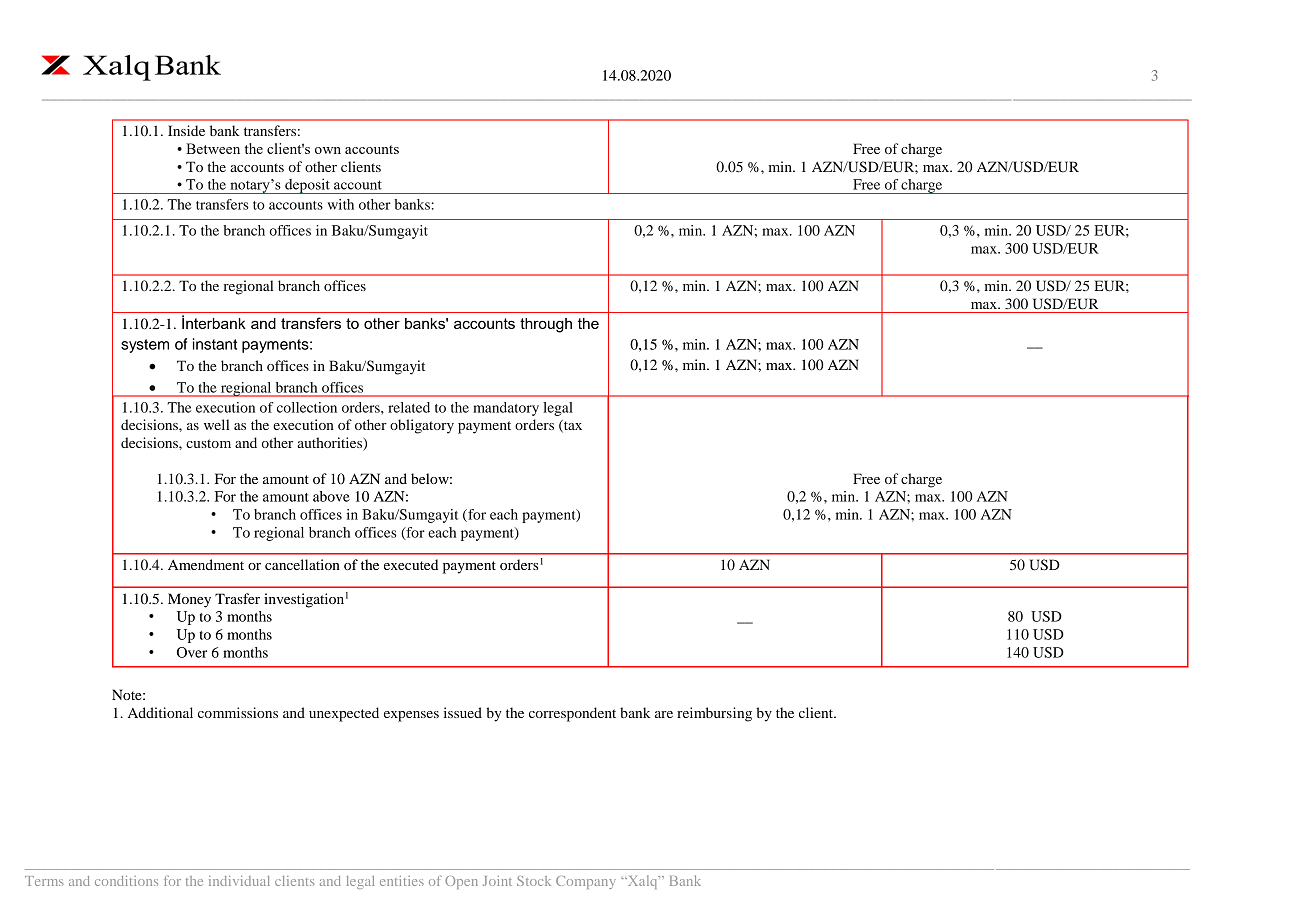 This page has height=924, width=1308. I want to click on own, so click(328, 150).
